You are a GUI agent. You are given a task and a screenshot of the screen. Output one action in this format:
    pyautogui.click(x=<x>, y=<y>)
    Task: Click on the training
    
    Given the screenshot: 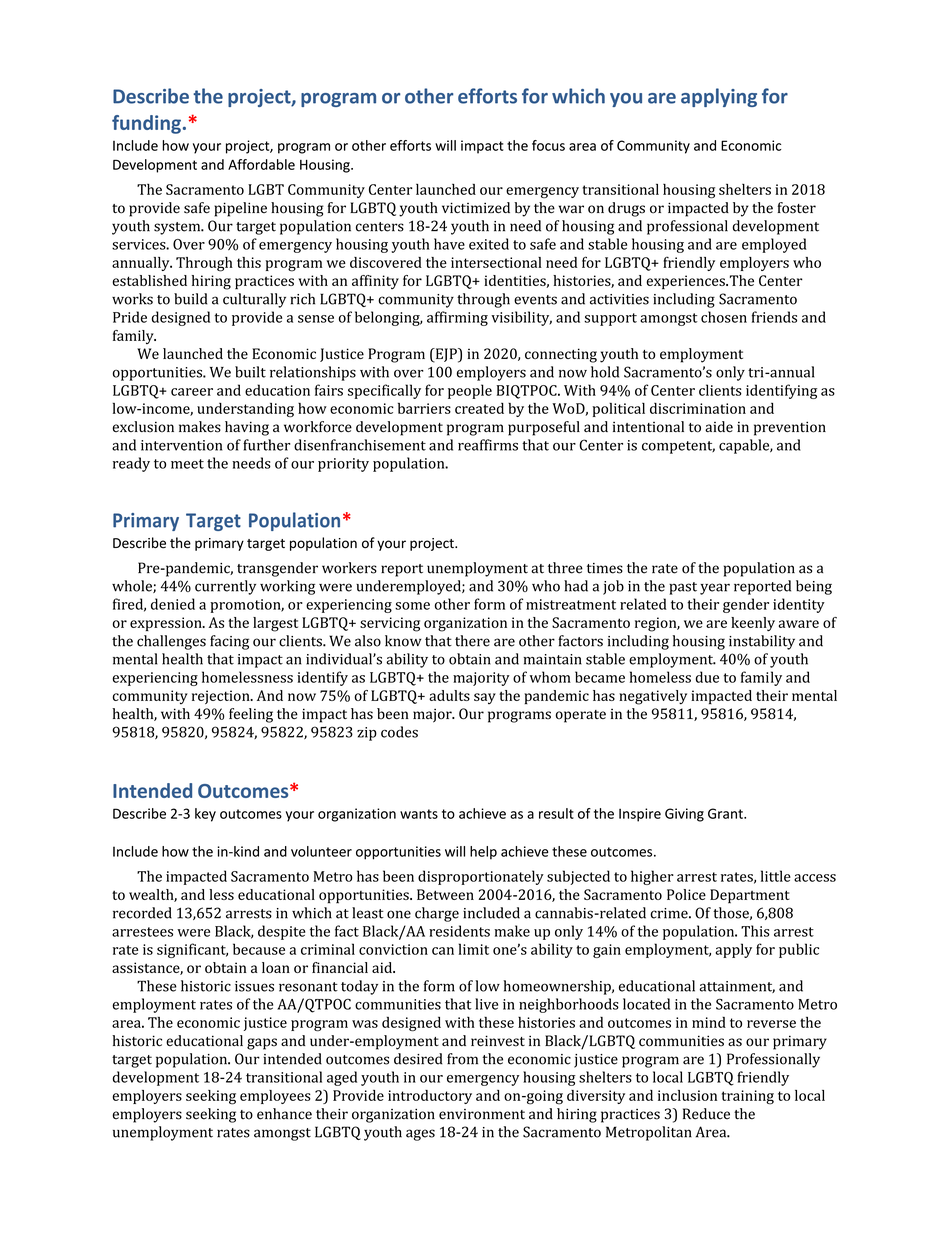 What is the action you would take?
    pyautogui.click(x=748, y=1097)
